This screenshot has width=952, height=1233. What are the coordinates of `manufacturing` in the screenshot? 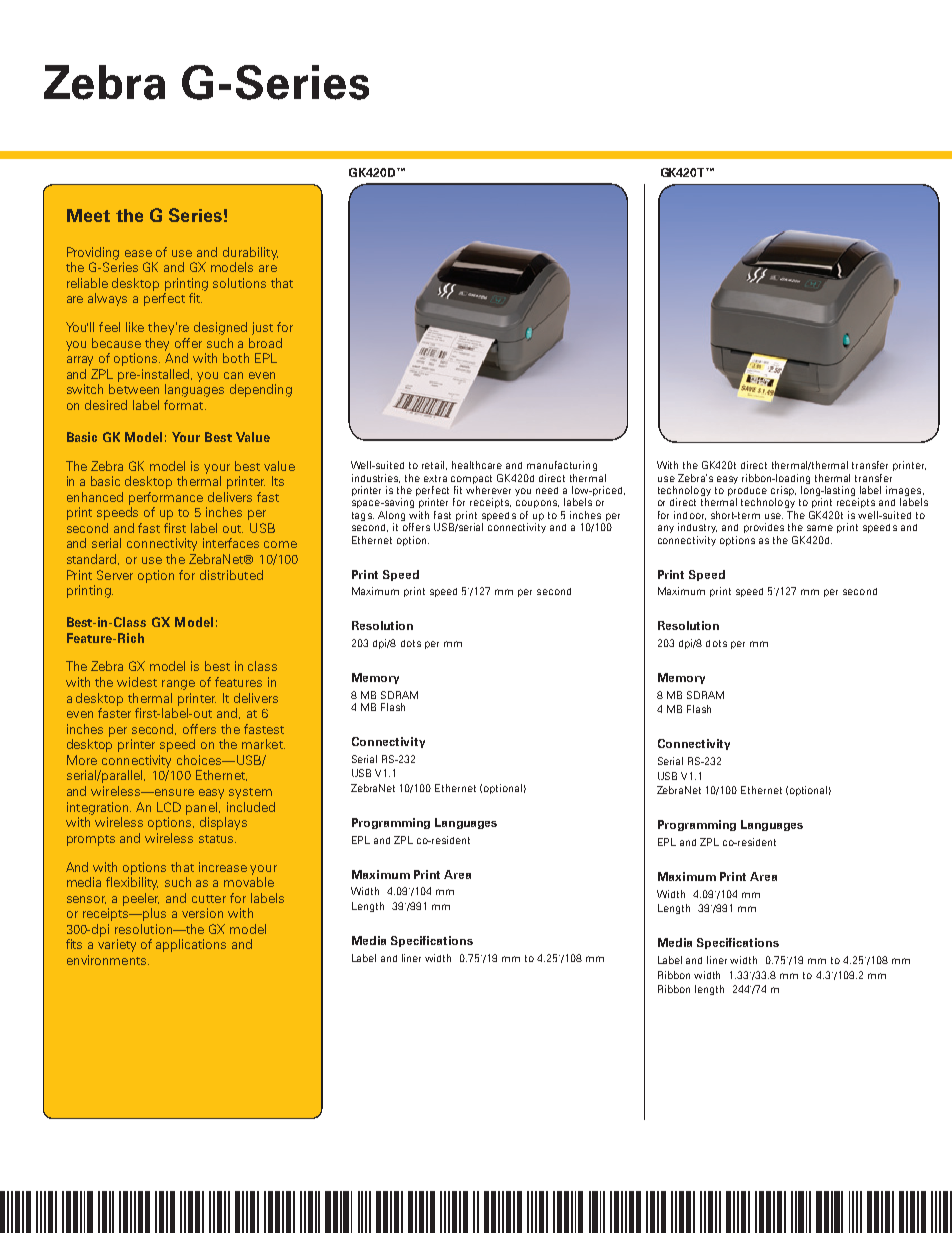 It's located at (562, 466).
